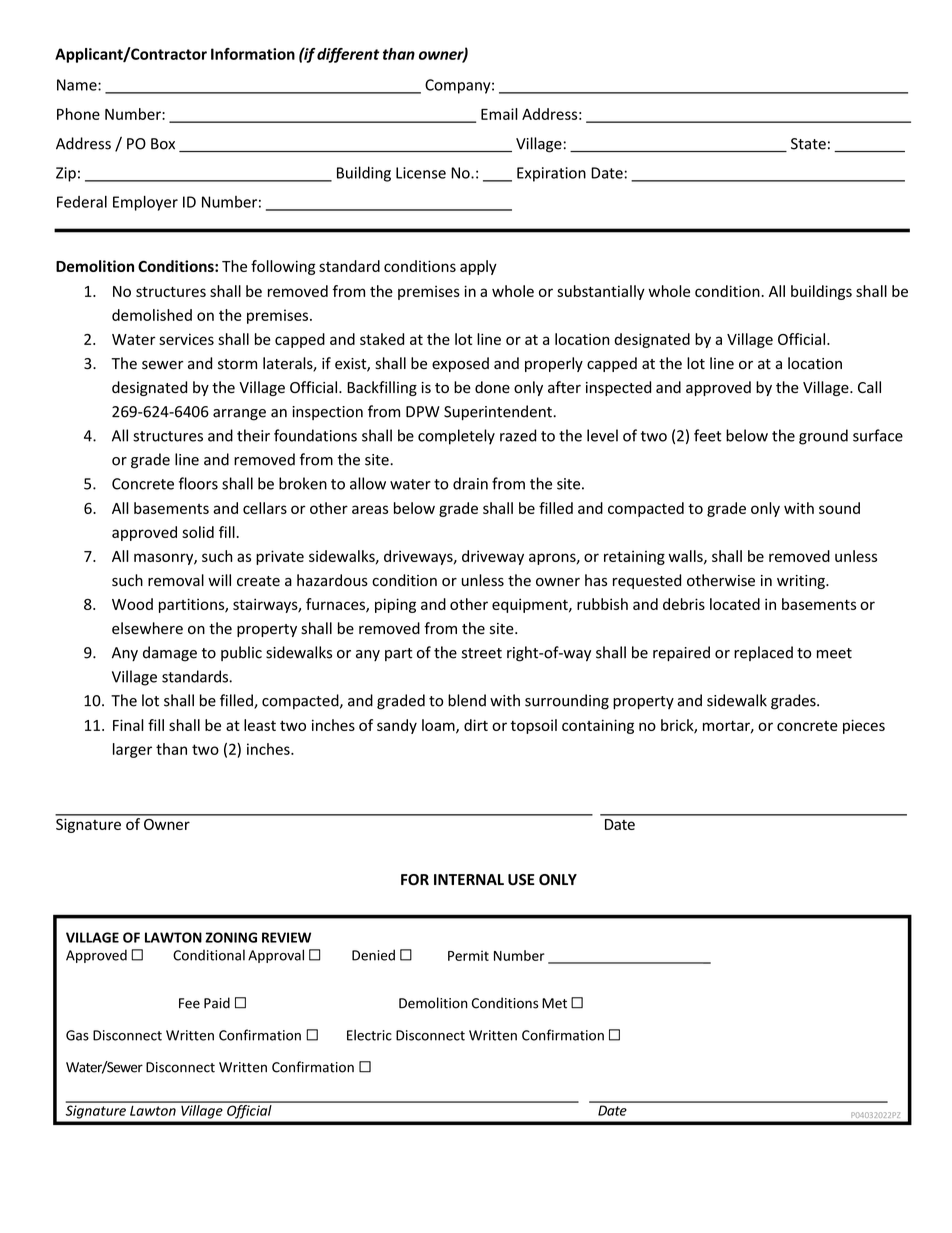 The width and height of the page is (952, 1233). What do you see at coordinates (78, 85) in the page?
I see `Name` at bounding box center [78, 85].
